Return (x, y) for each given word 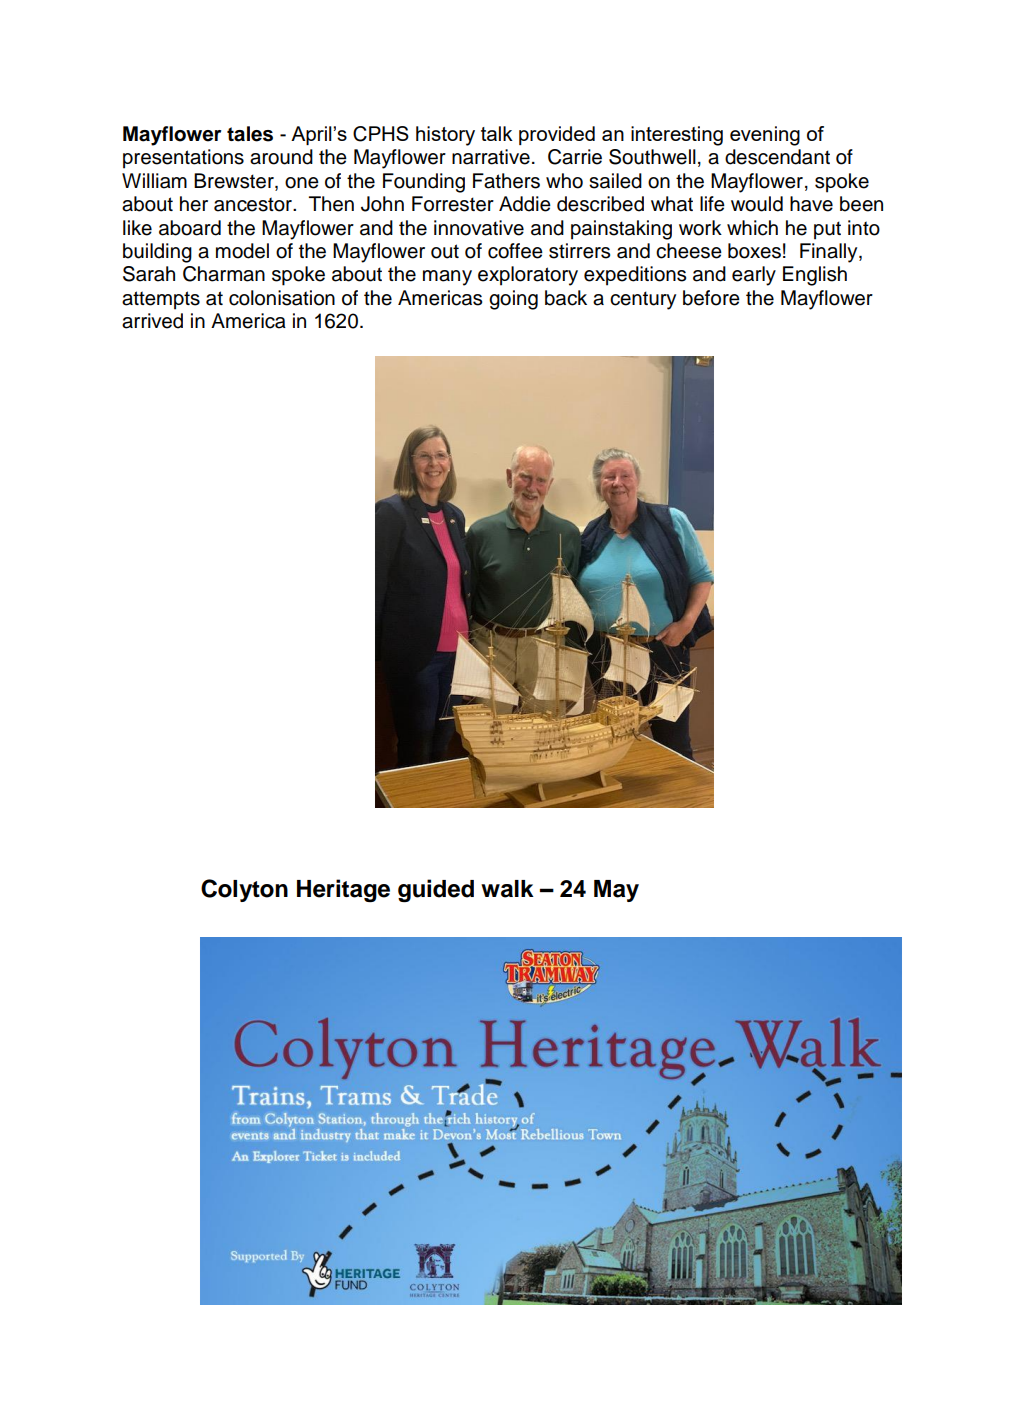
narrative (491, 157)
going (513, 300)
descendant (777, 157)
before (711, 298)
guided (436, 890)
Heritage (343, 890)
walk (507, 889)
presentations (183, 159)
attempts (161, 300)
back (566, 298)
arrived (152, 321)
